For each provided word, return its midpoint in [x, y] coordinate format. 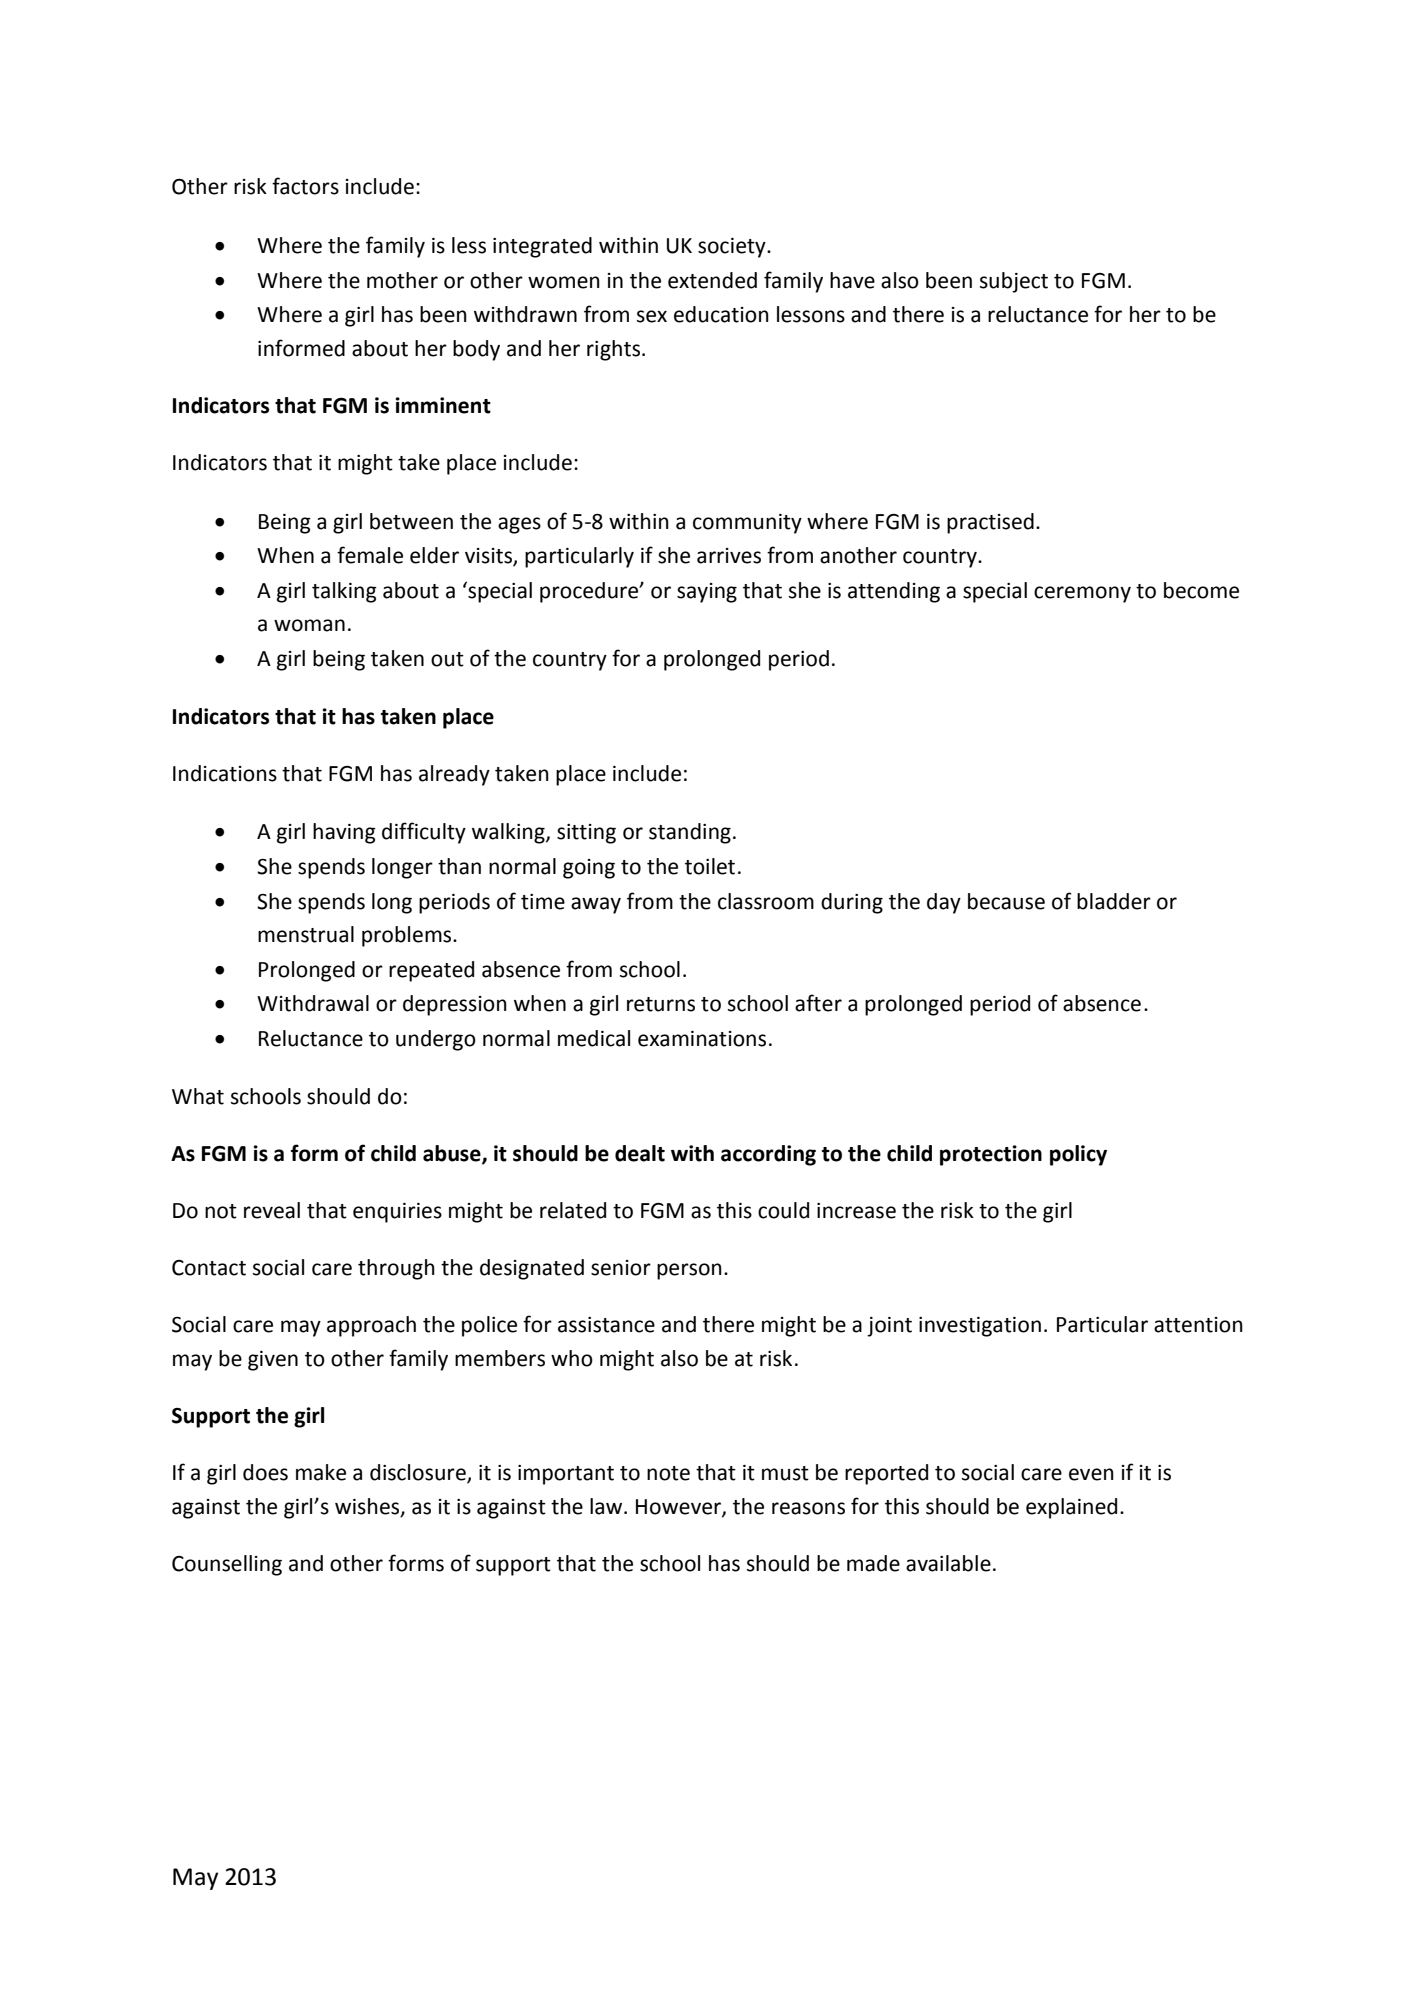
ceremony [1082, 594]
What [198, 1096]
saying [707, 593]
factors [305, 186]
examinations [702, 1039]
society [733, 248]
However [679, 1508]
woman [309, 625]
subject [1014, 282]
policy [1078, 1155]
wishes [368, 1507]
